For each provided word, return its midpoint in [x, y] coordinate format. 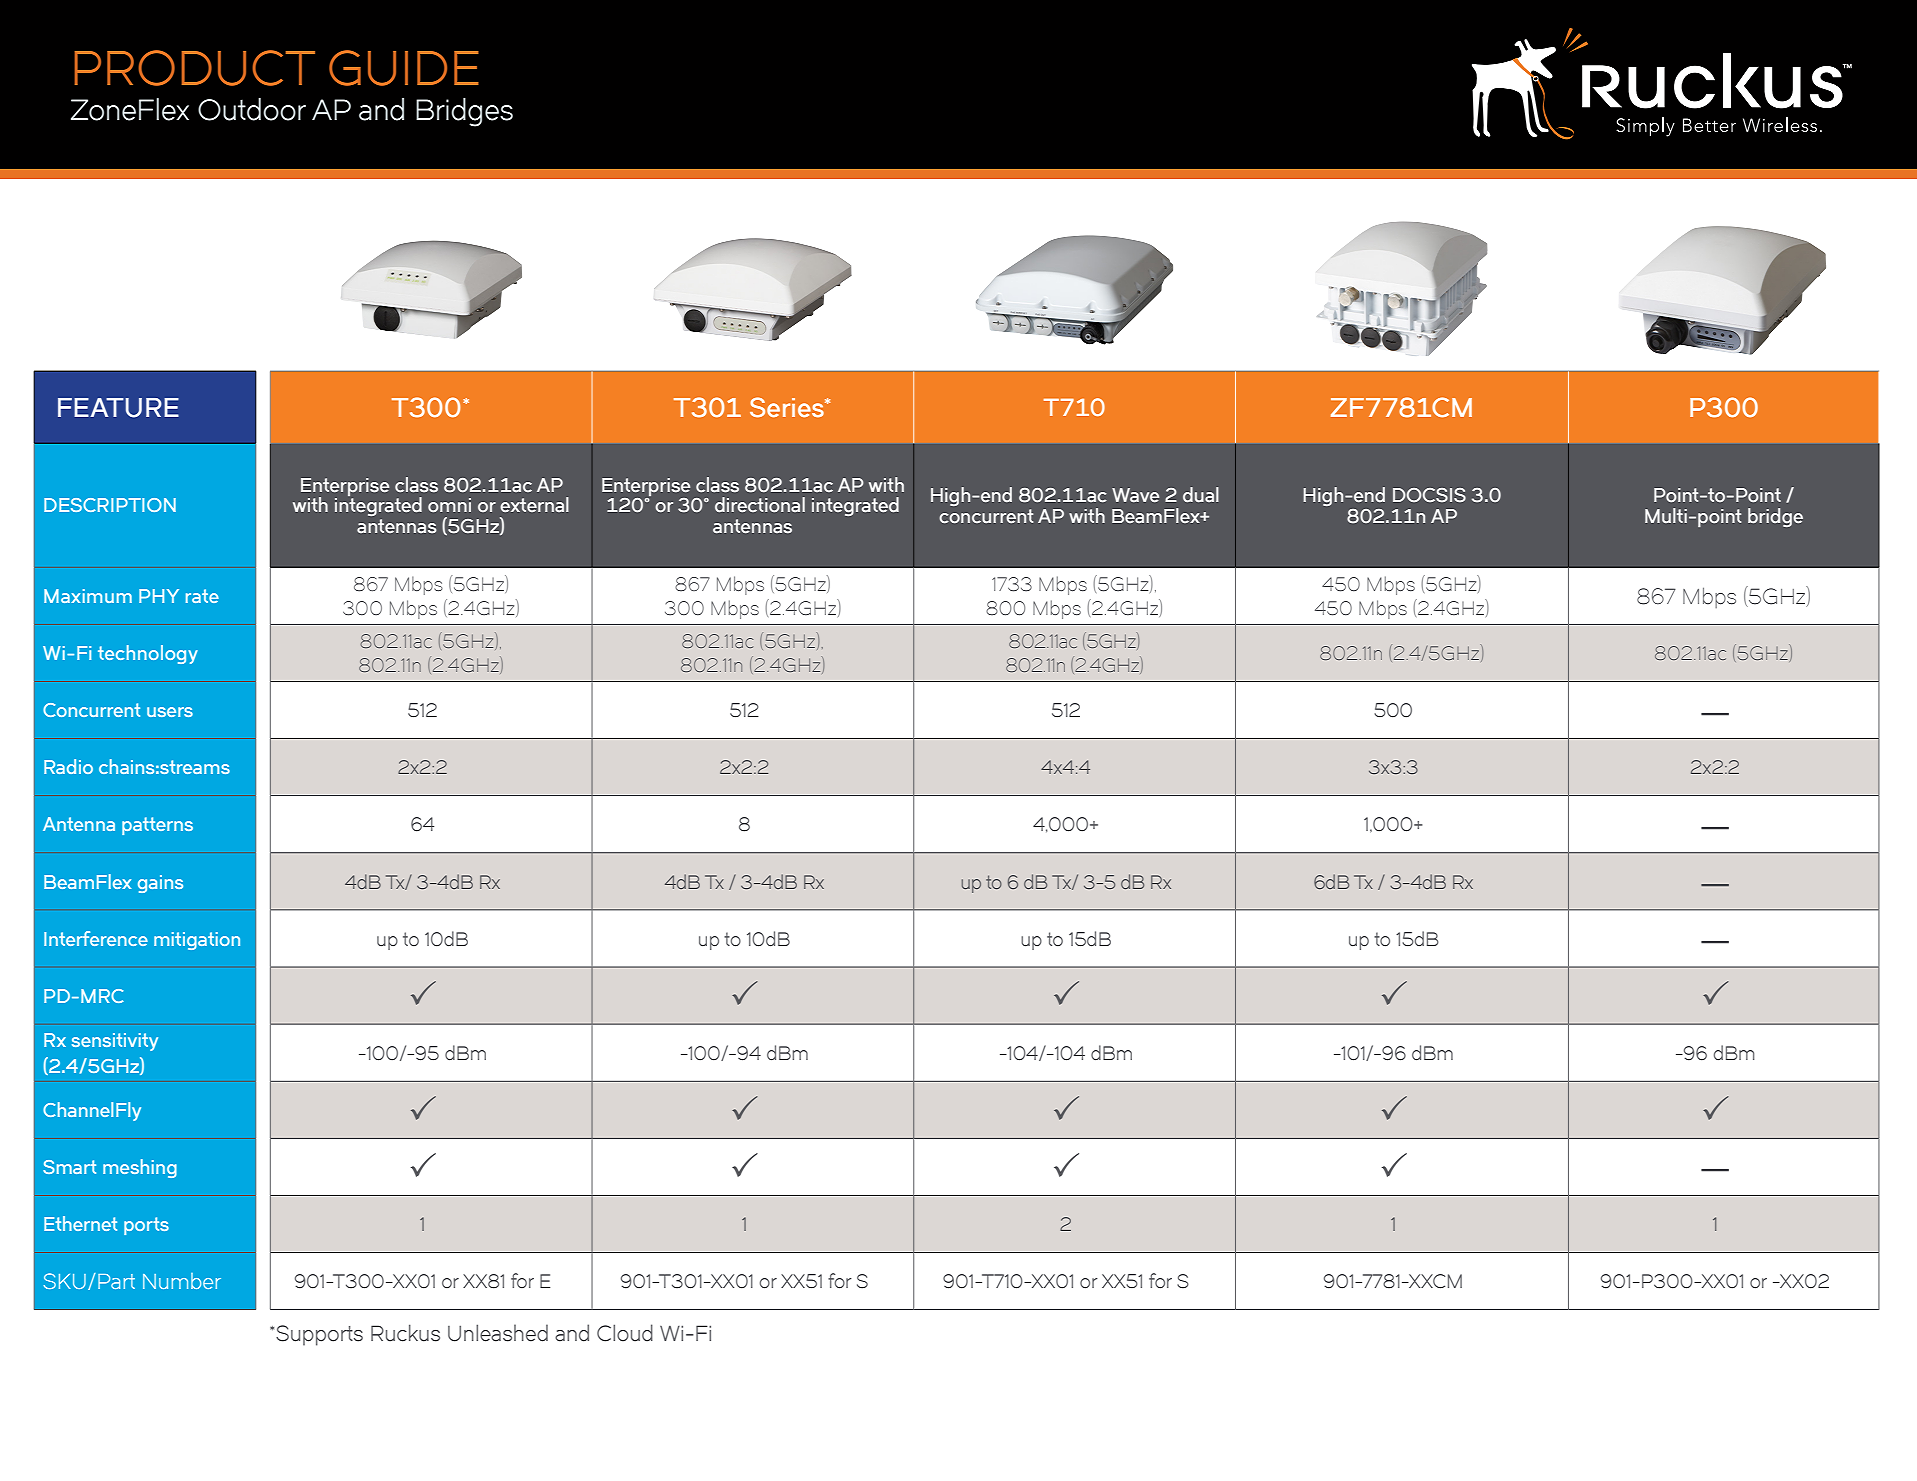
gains [160, 884]
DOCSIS [1429, 495]
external [534, 504]
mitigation [197, 941]
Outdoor [252, 109]
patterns [157, 826]
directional [760, 505]
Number [182, 1281]
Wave [1135, 495]
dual [1201, 495]
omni [449, 505]
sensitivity [115, 1042]
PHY [159, 596]
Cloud [625, 1333]
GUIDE [404, 68]
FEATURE [118, 408]
